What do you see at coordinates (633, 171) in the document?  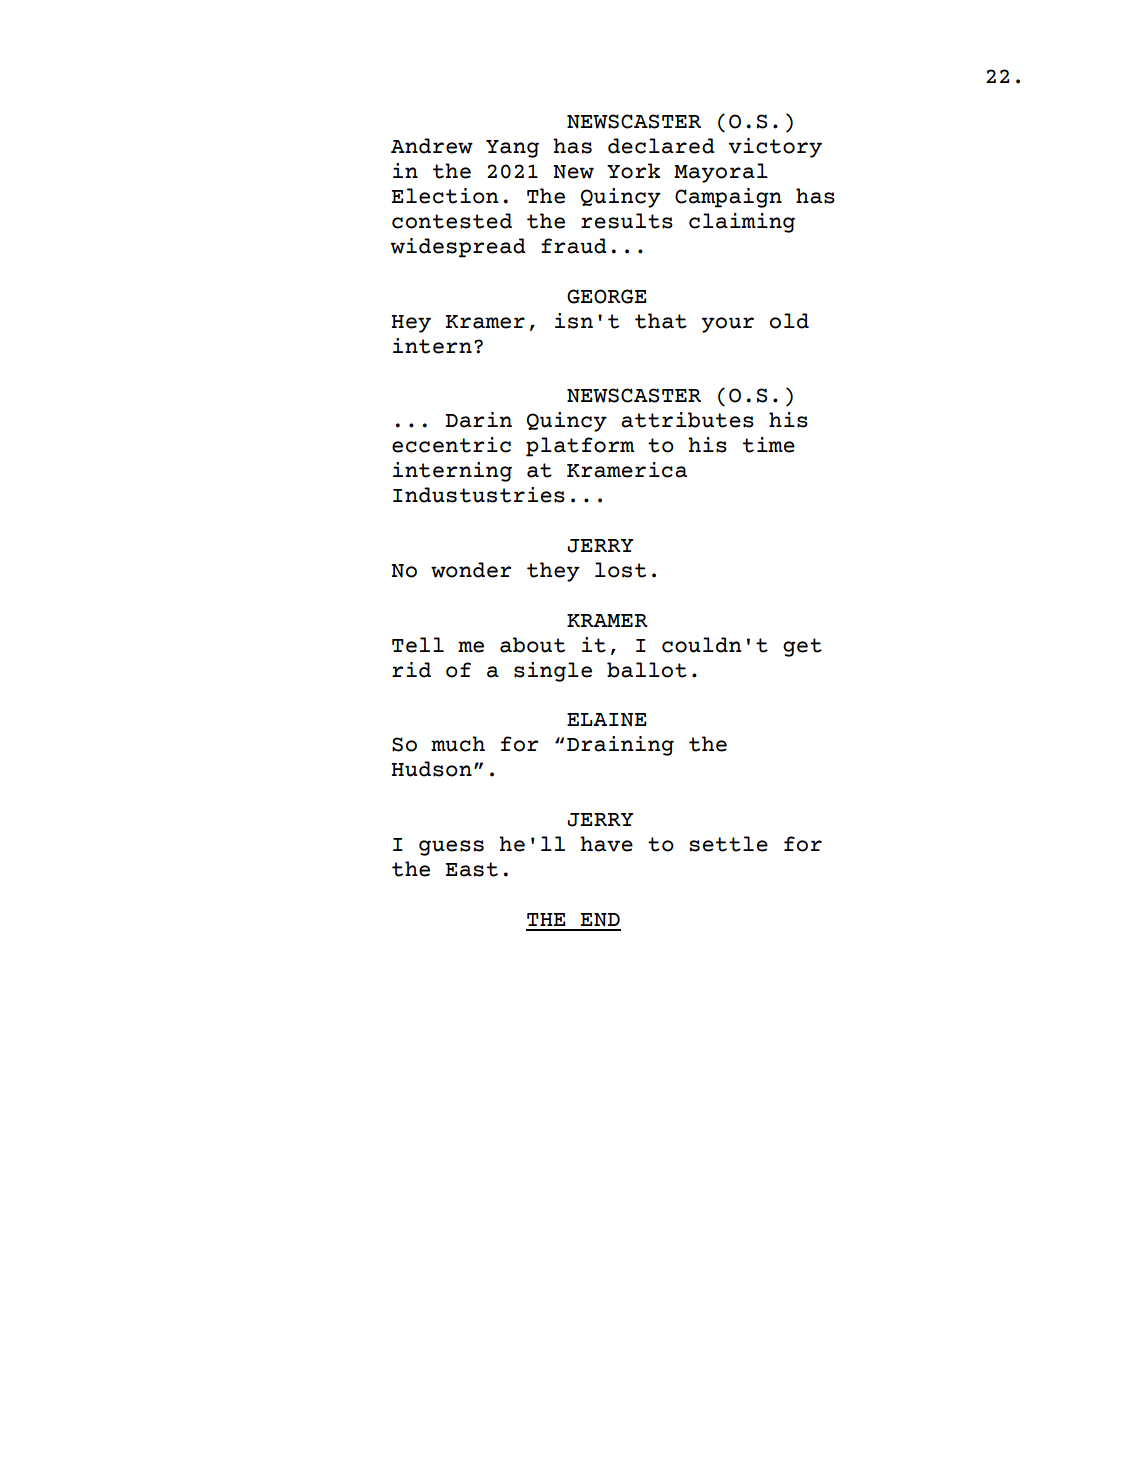 I see `York` at bounding box center [633, 171].
